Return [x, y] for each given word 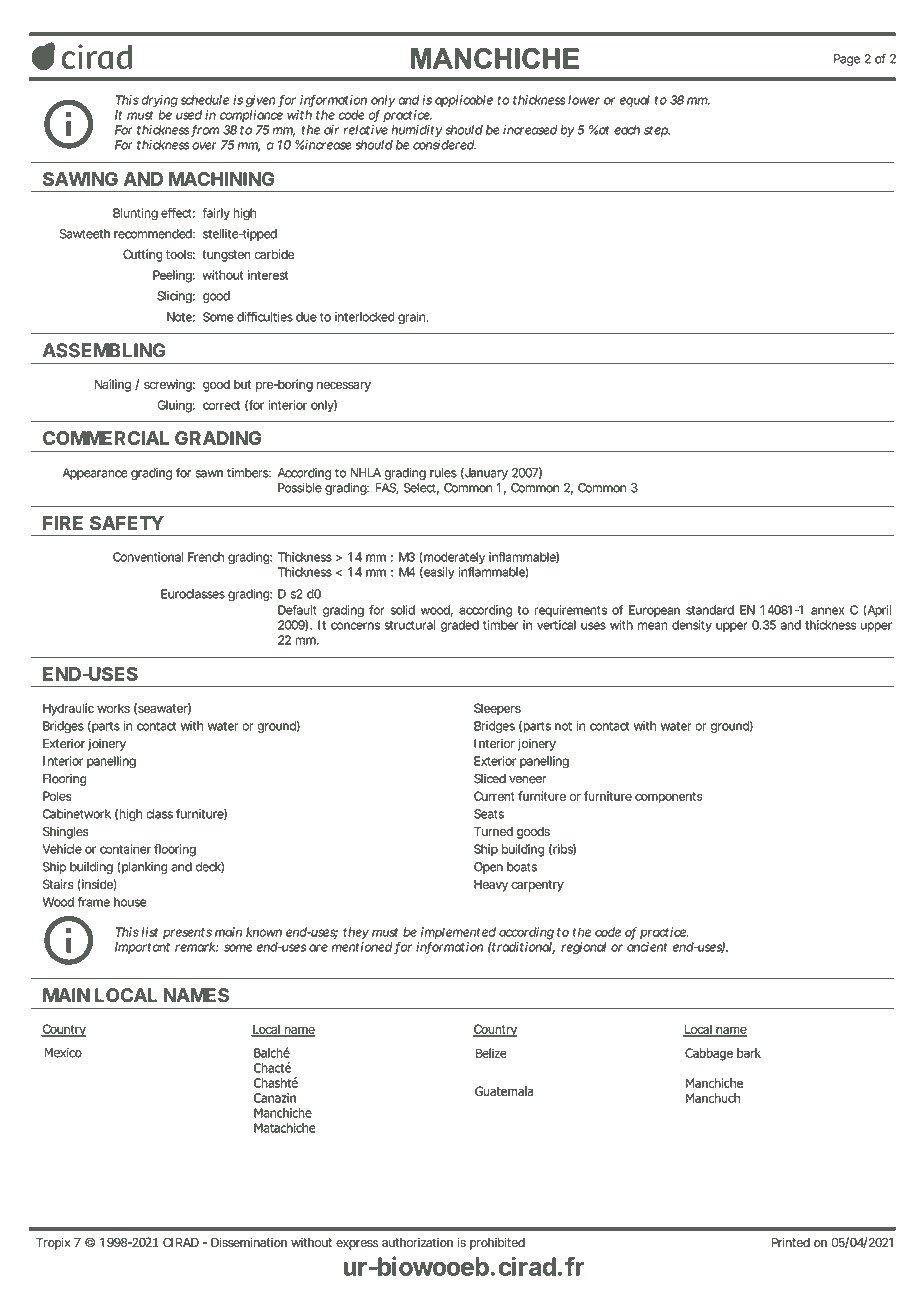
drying [160, 101]
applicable [464, 101]
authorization [417, 1242]
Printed [791, 1242]
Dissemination [249, 1242]
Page [847, 60]
